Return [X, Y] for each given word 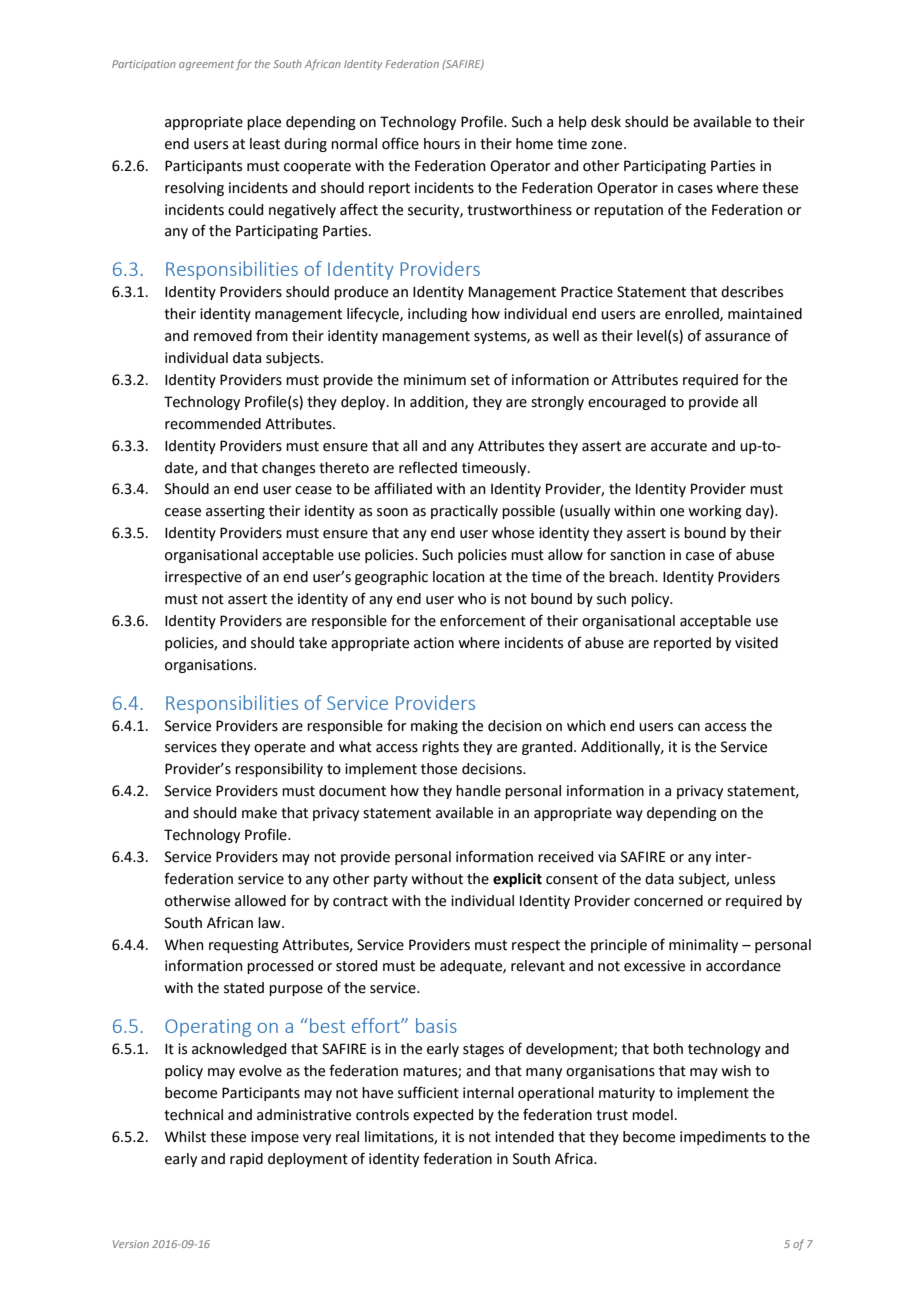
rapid [246, 1160]
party [391, 880]
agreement [206, 65]
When [184, 945]
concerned [668, 901]
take [313, 643]
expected [443, 1116]
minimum [435, 380]
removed [223, 336]
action [434, 643]
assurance [737, 337]
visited [756, 643]
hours [442, 144]
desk [606, 122]
